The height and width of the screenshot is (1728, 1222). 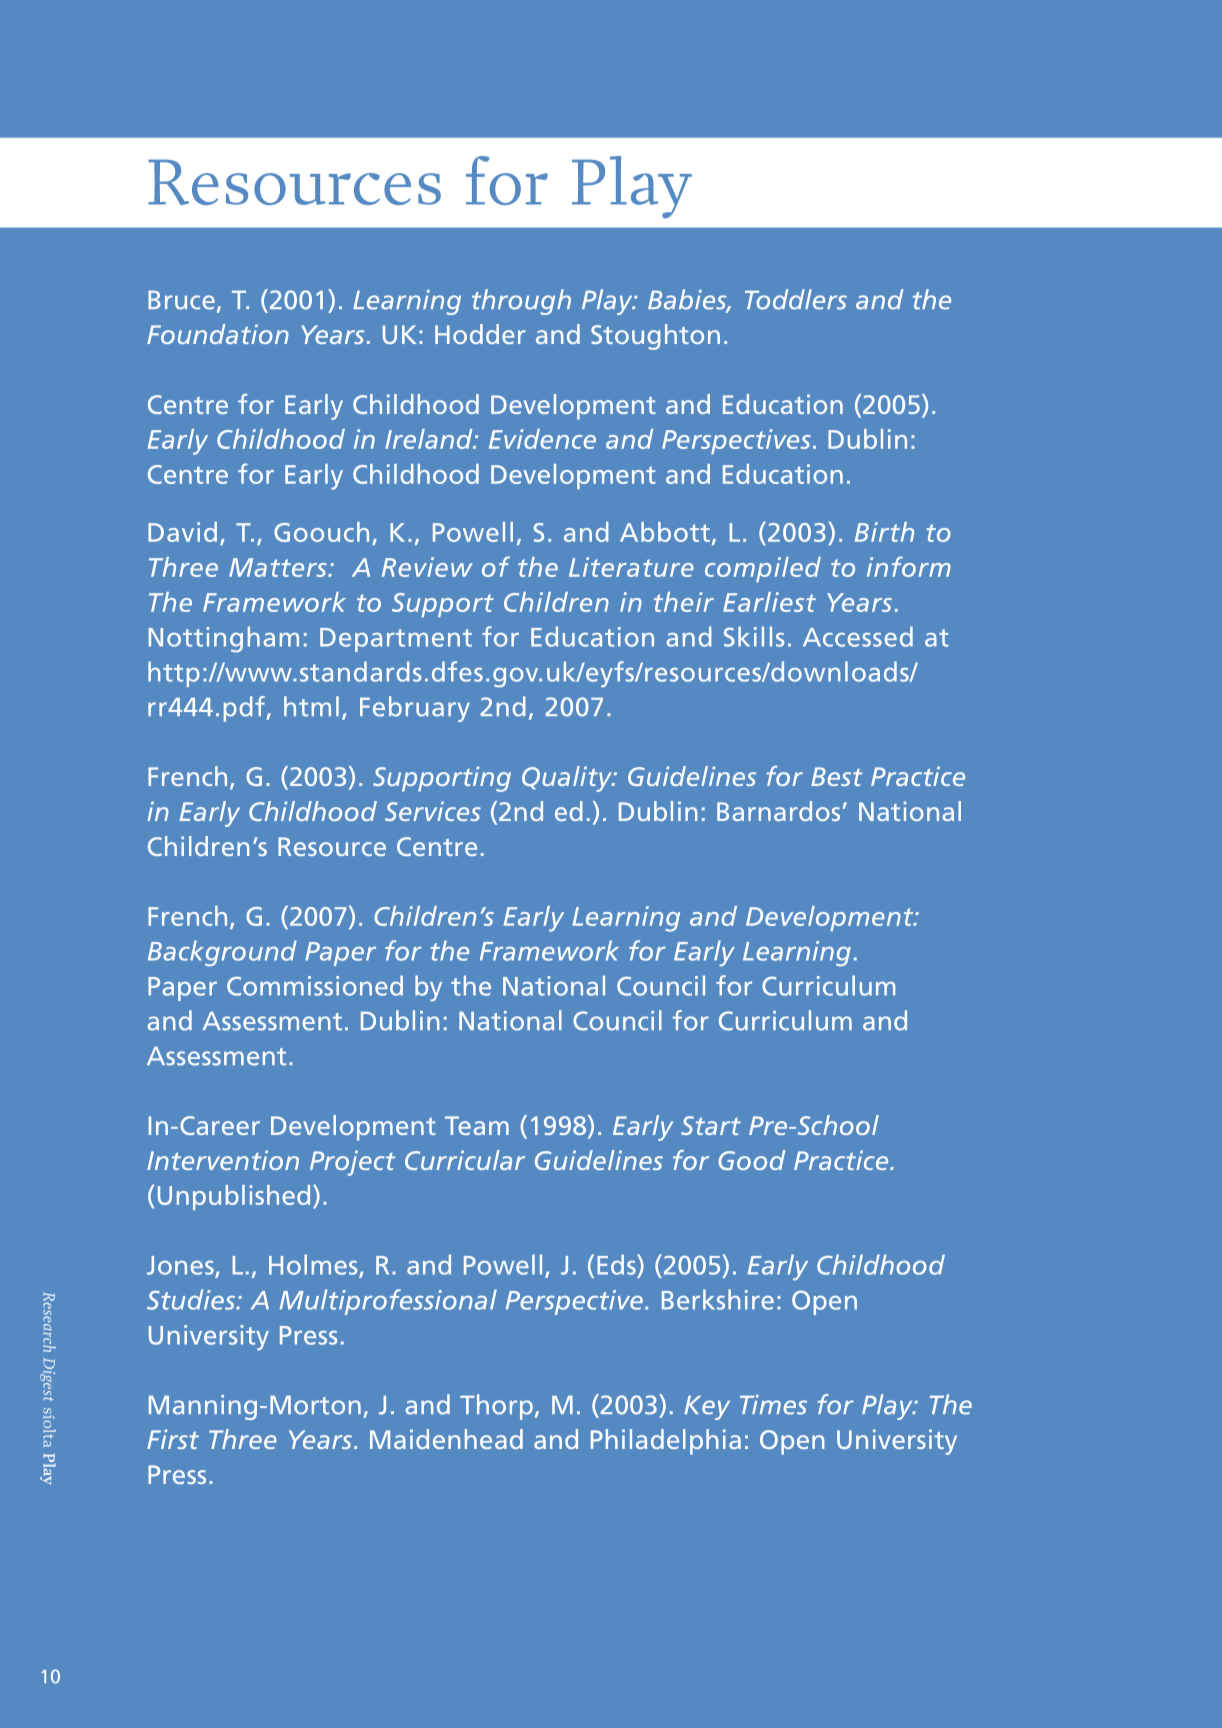 What do you see at coordinates (315, 985) in the screenshot?
I see `Commissioned` at bounding box center [315, 985].
